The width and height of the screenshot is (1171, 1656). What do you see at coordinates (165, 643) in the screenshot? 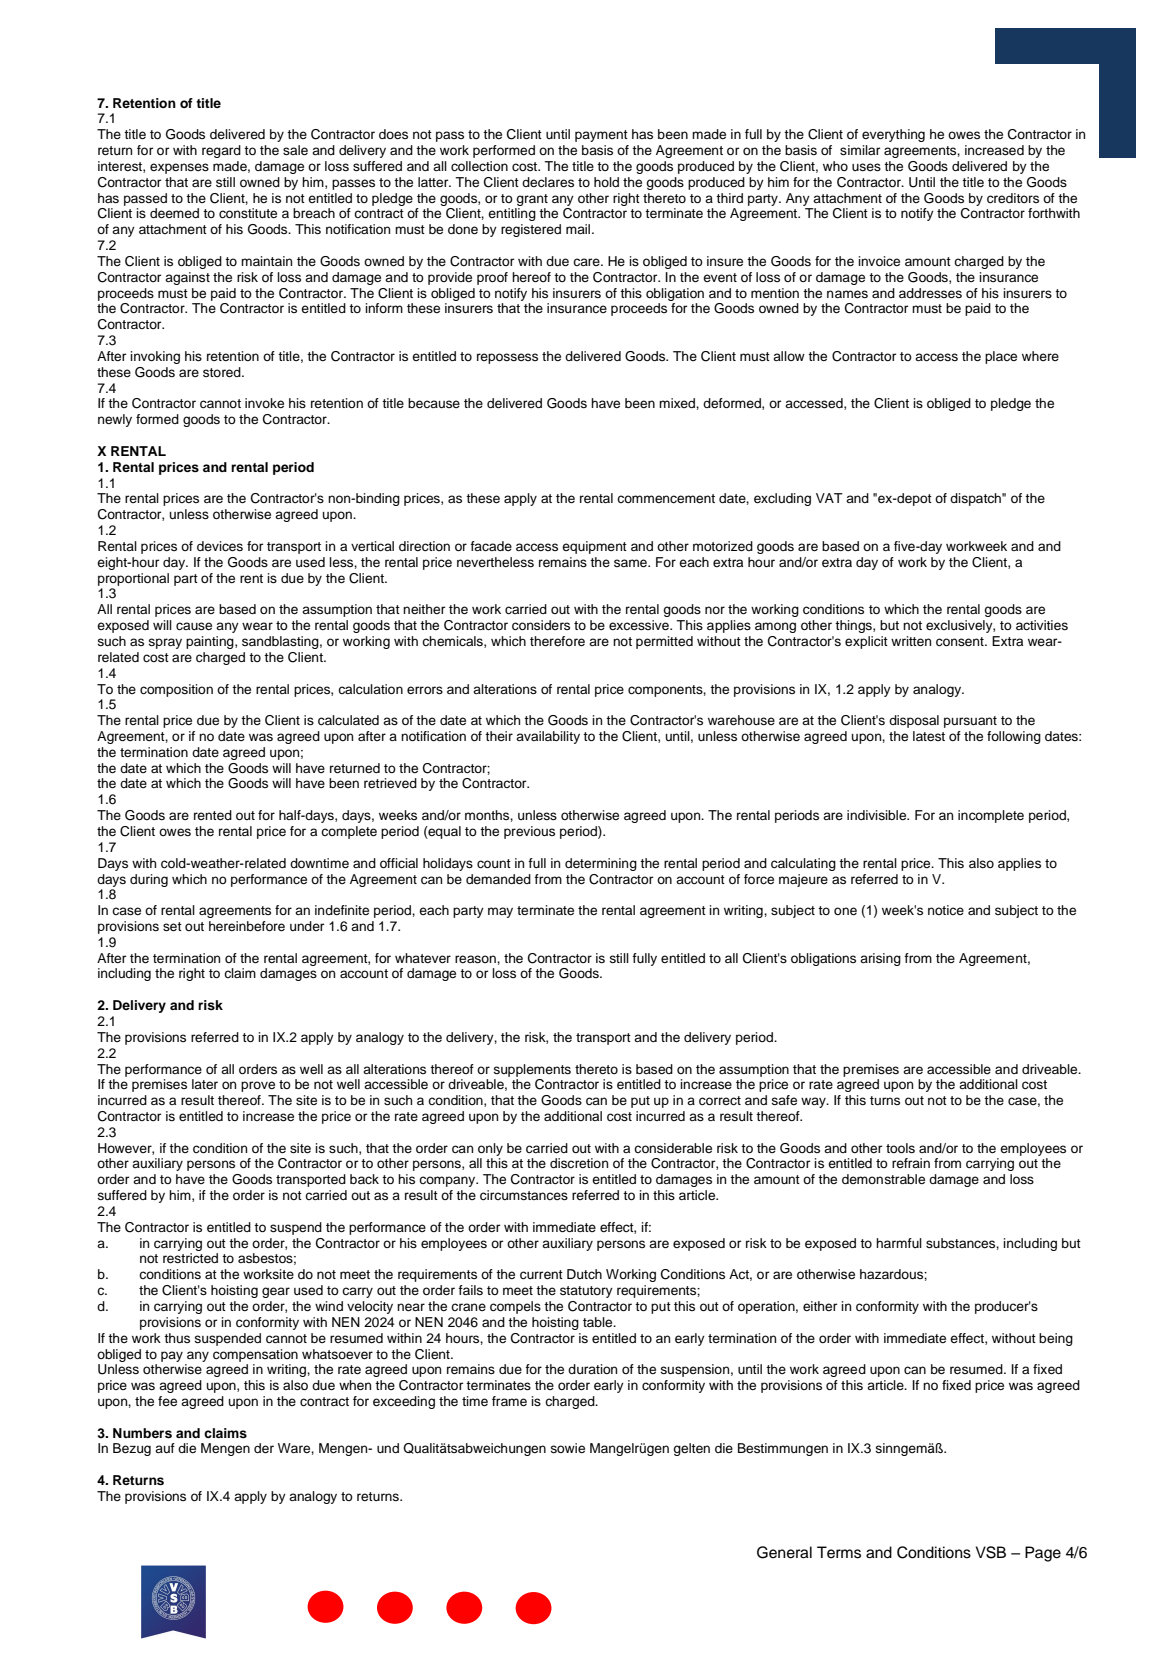
I see `spray` at bounding box center [165, 643].
